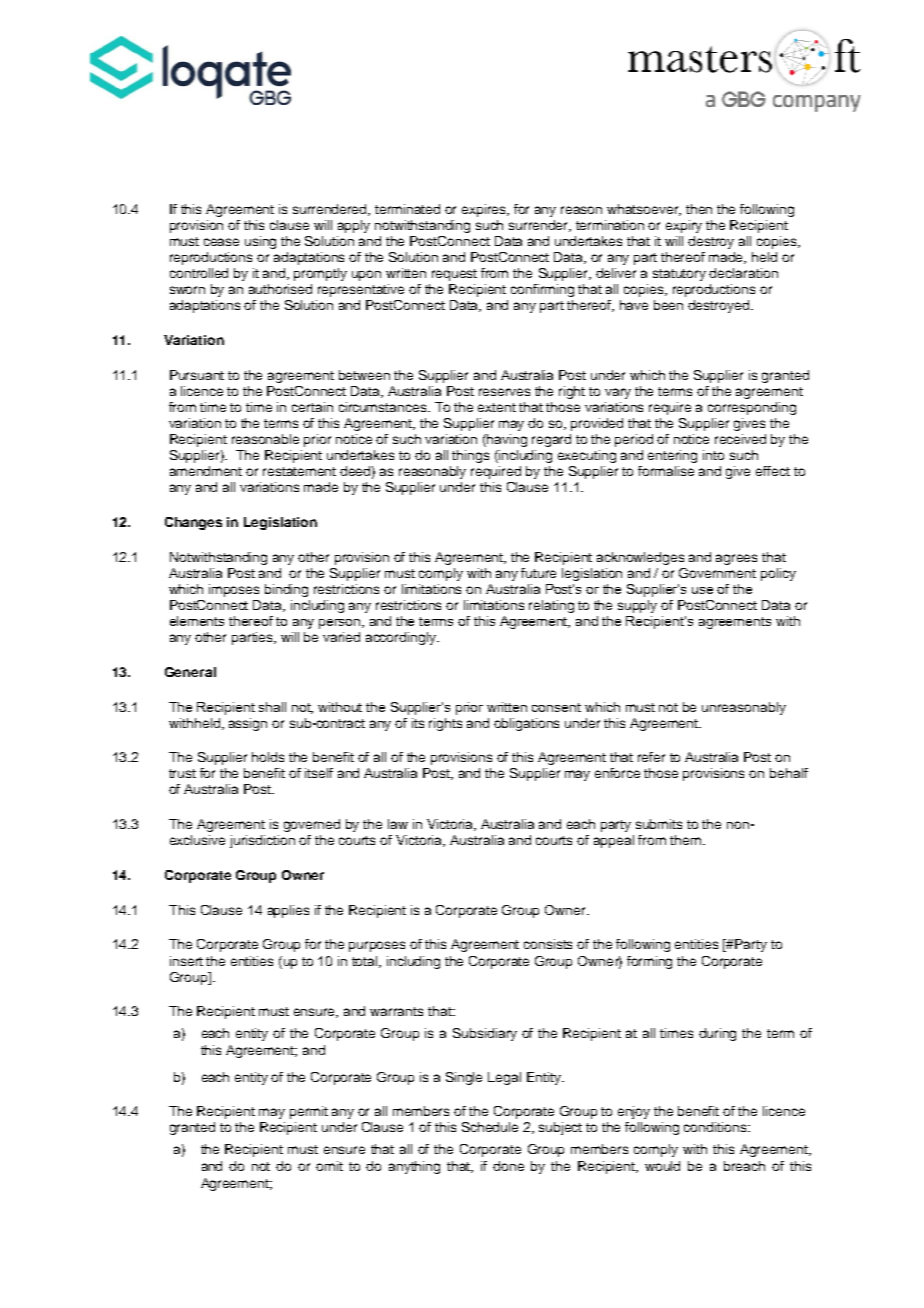 The width and height of the document is (924, 1308). I want to click on Schedule, so click(490, 1127).
